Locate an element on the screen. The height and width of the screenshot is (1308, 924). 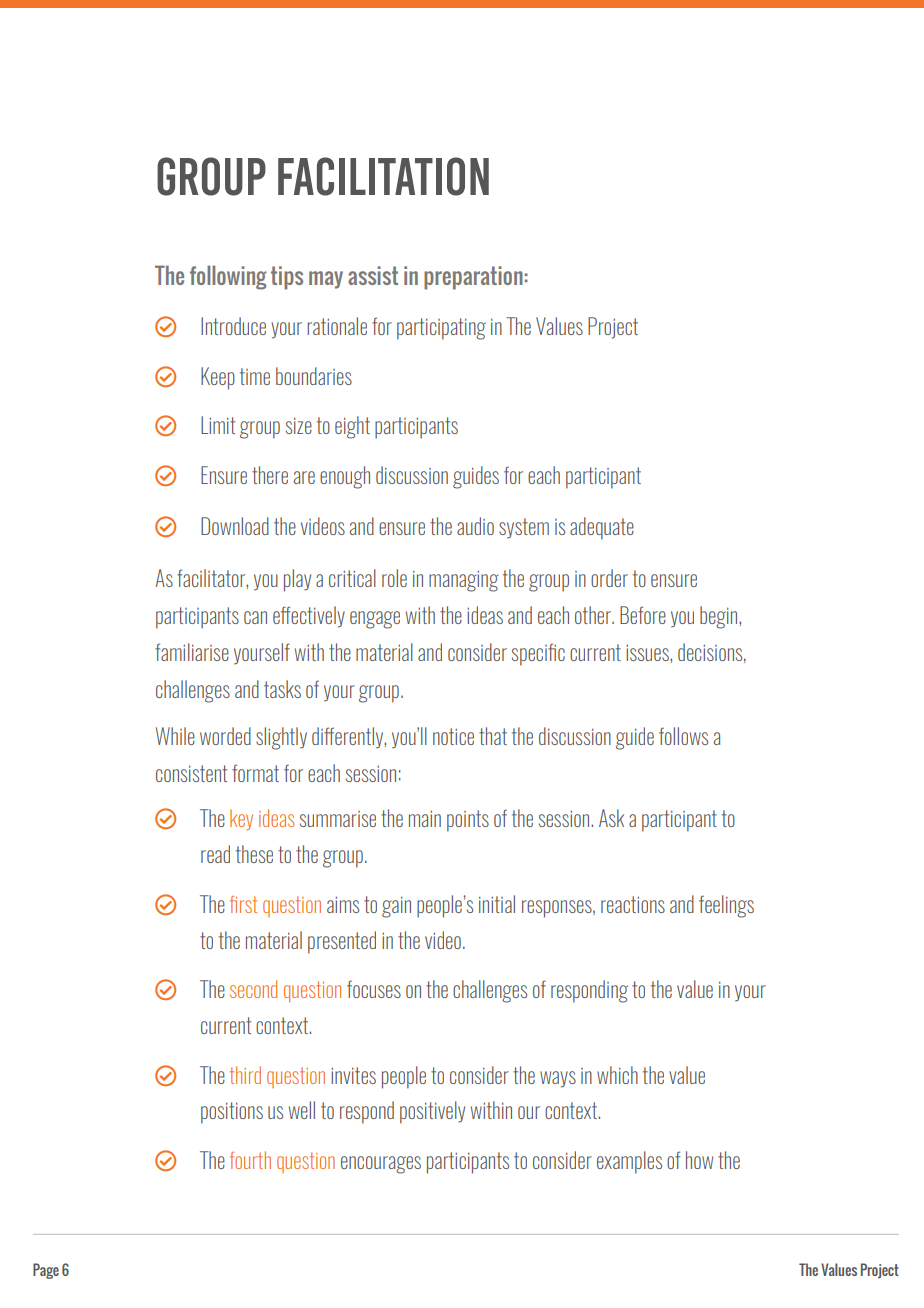
following is located at coordinates (228, 277).
